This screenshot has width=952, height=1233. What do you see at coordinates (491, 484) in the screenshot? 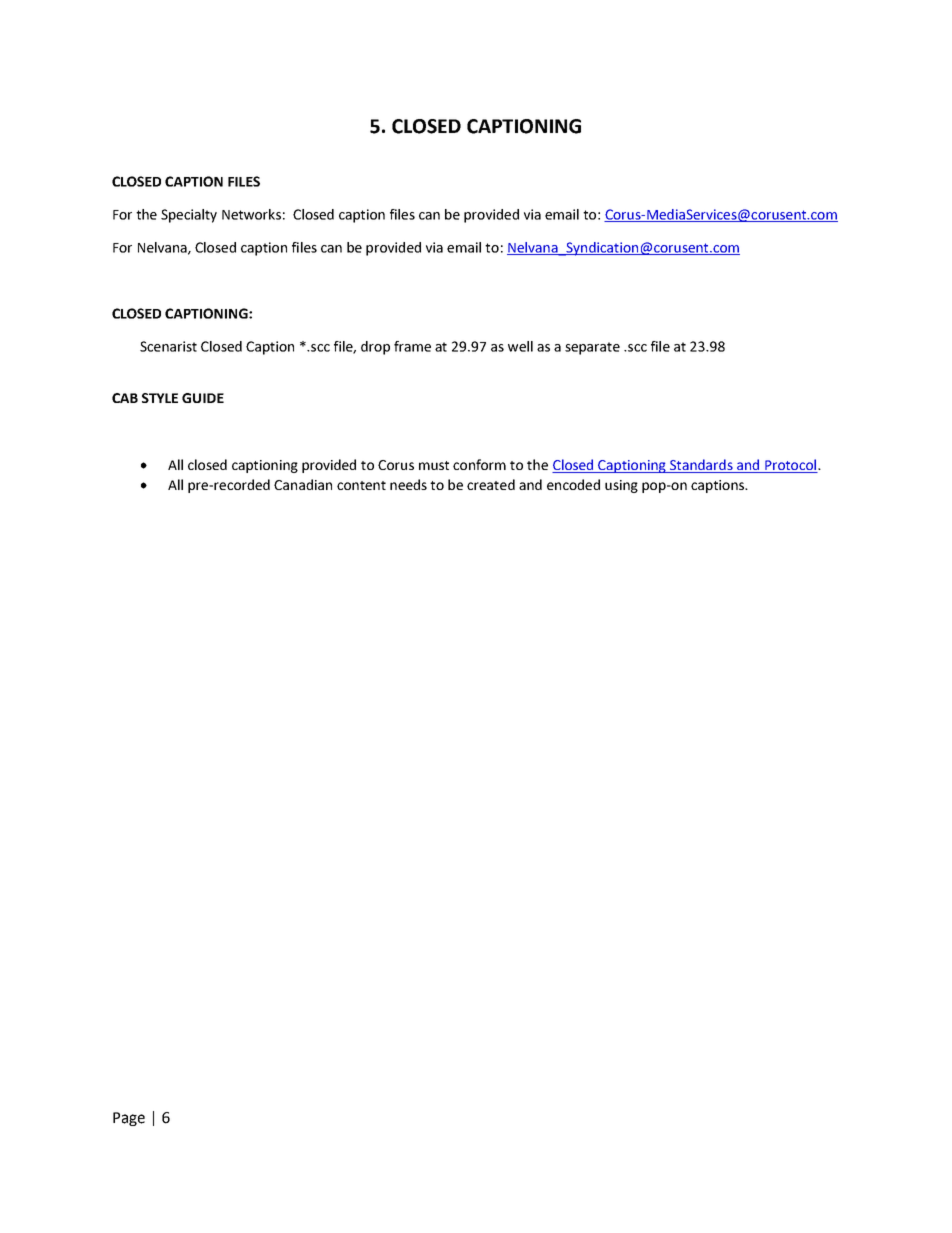
I see `created` at bounding box center [491, 484].
